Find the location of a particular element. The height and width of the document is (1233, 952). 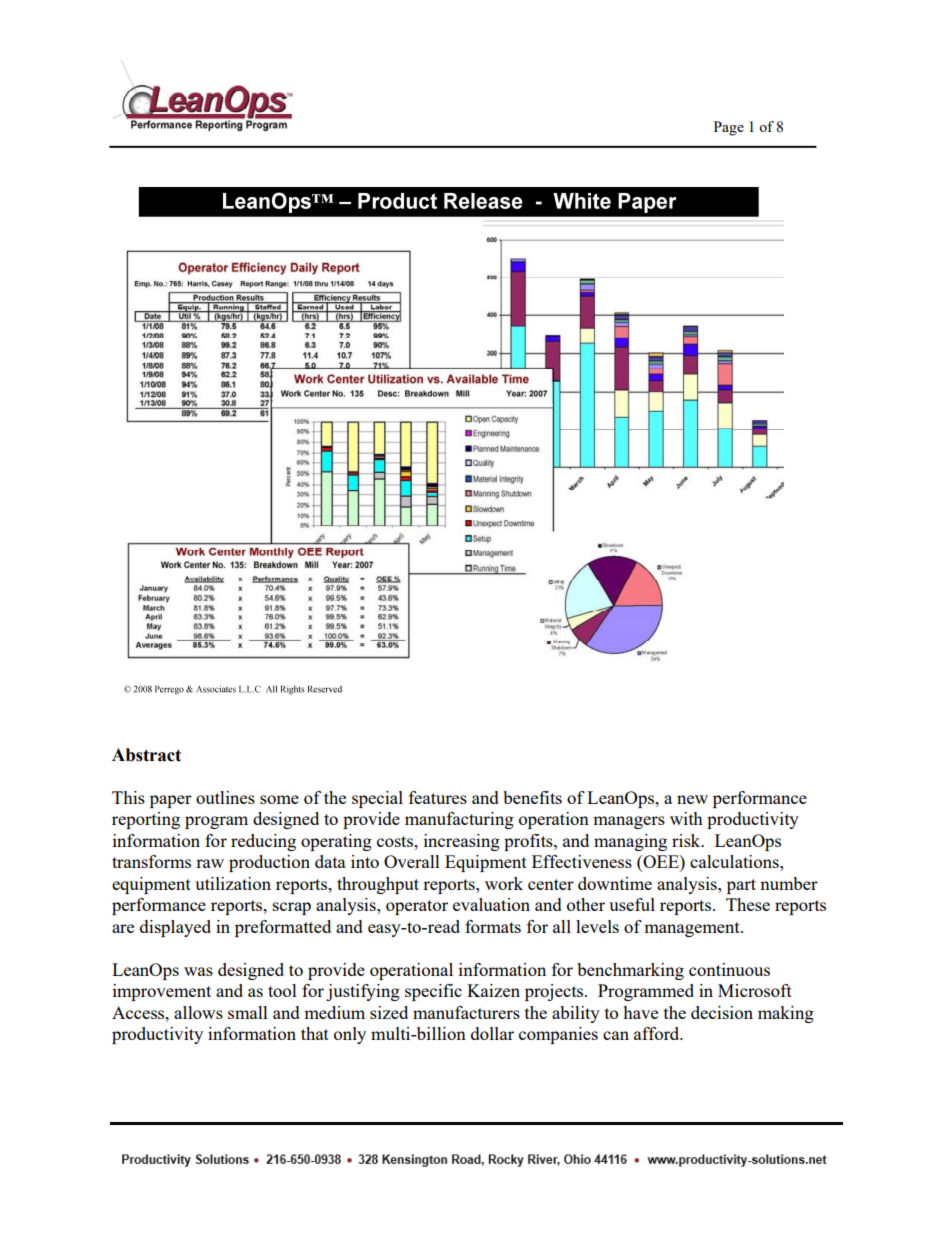

benefits is located at coordinates (532, 797).
